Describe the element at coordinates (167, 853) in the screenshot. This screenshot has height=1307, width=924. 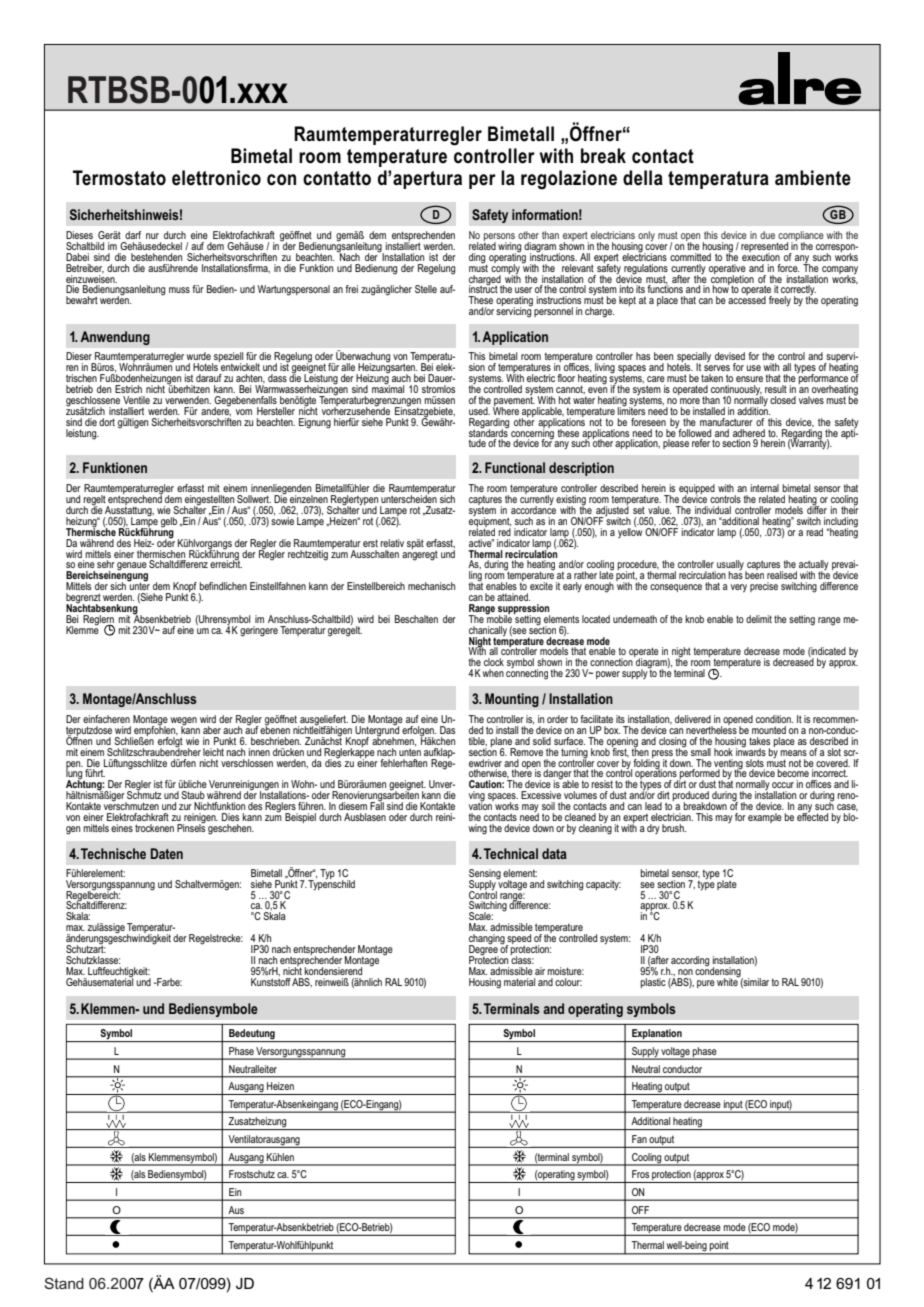
I see `Daten` at that location.
